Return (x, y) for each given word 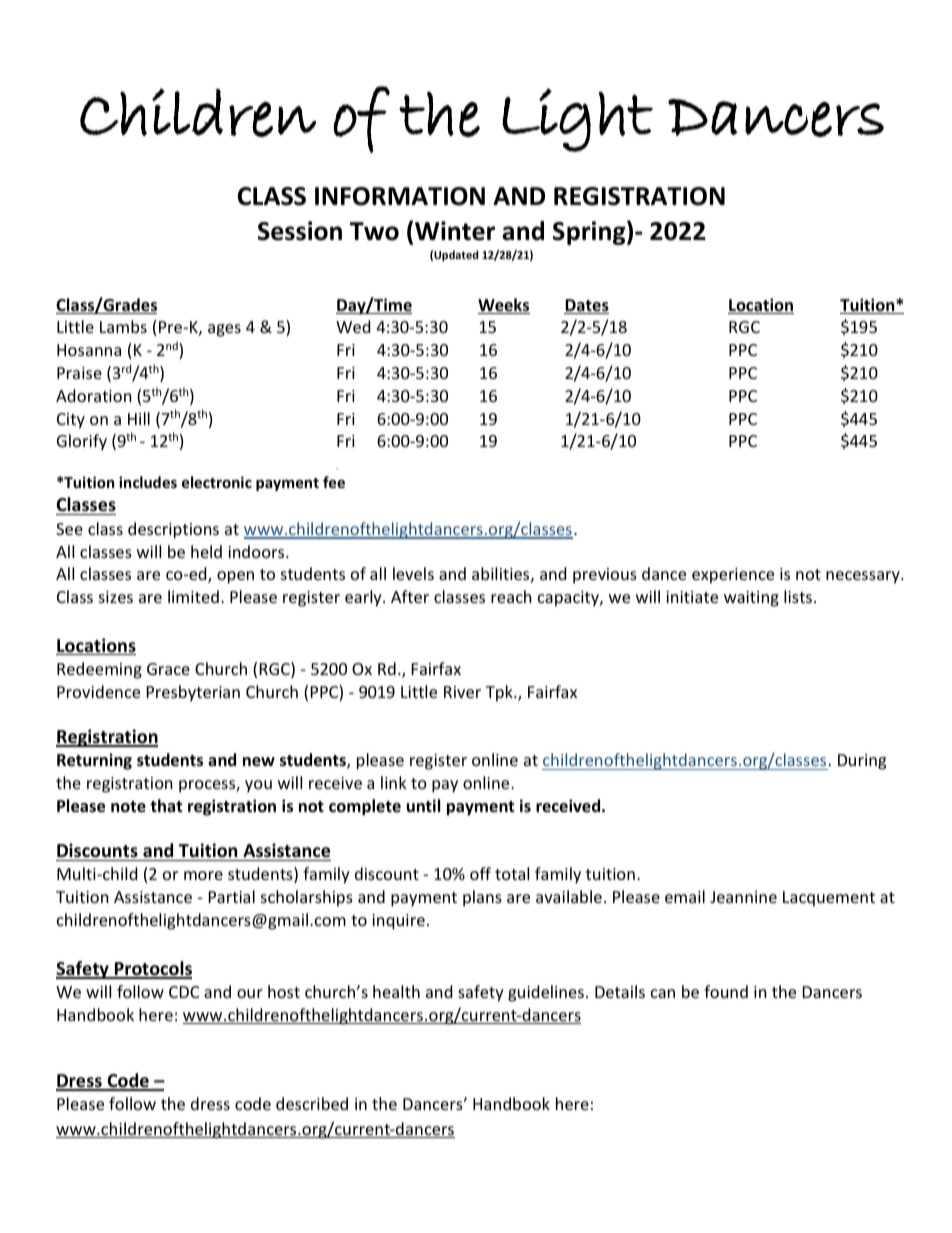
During (862, 762)
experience (733, 576)
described (312, 1103)
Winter (455, 231)
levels (413, 573)
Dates (586, 306)
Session (300, 231)
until (423, 805)
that (166, 805)
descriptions (173, 530)
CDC (184, 992)
